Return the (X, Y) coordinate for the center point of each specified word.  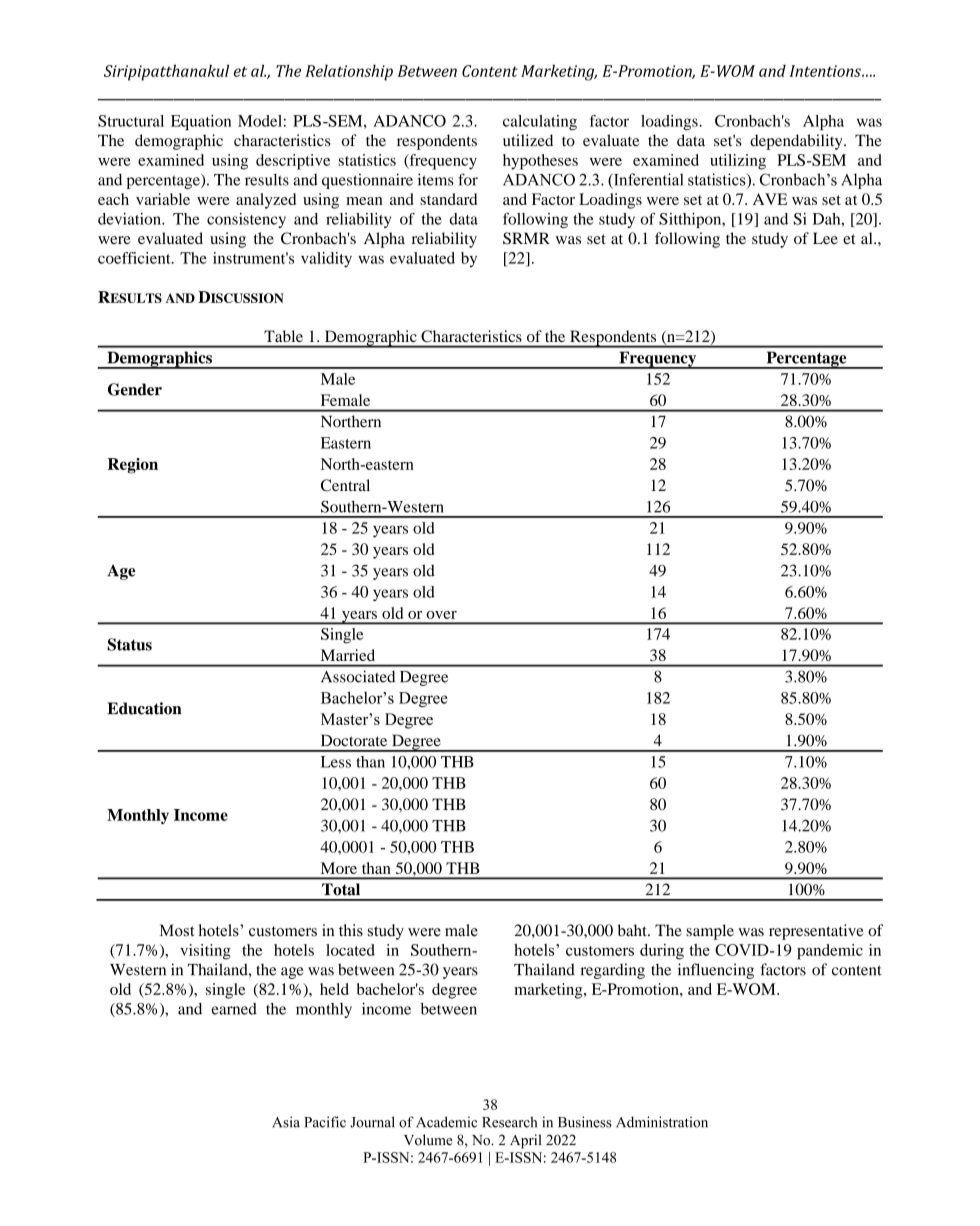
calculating (540, 122)
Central (345, 485)
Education (144, 708)
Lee (825, 238)
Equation (201, 122)
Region (132, 466)
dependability (797, 142)
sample (710, 932)
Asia (286, 1122)
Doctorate (354, 740)
